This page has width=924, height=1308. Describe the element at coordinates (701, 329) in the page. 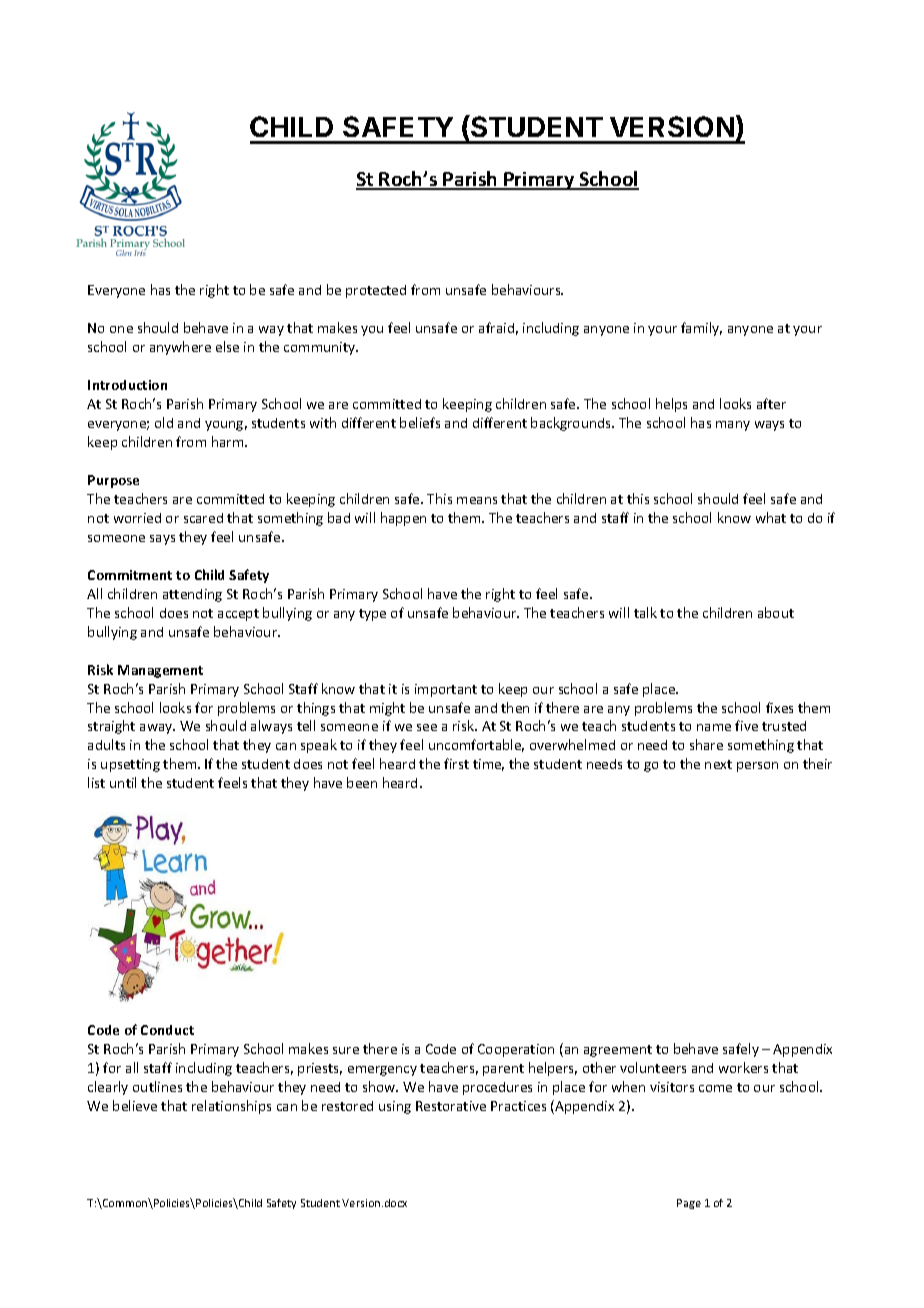

I see `family` at that location.
